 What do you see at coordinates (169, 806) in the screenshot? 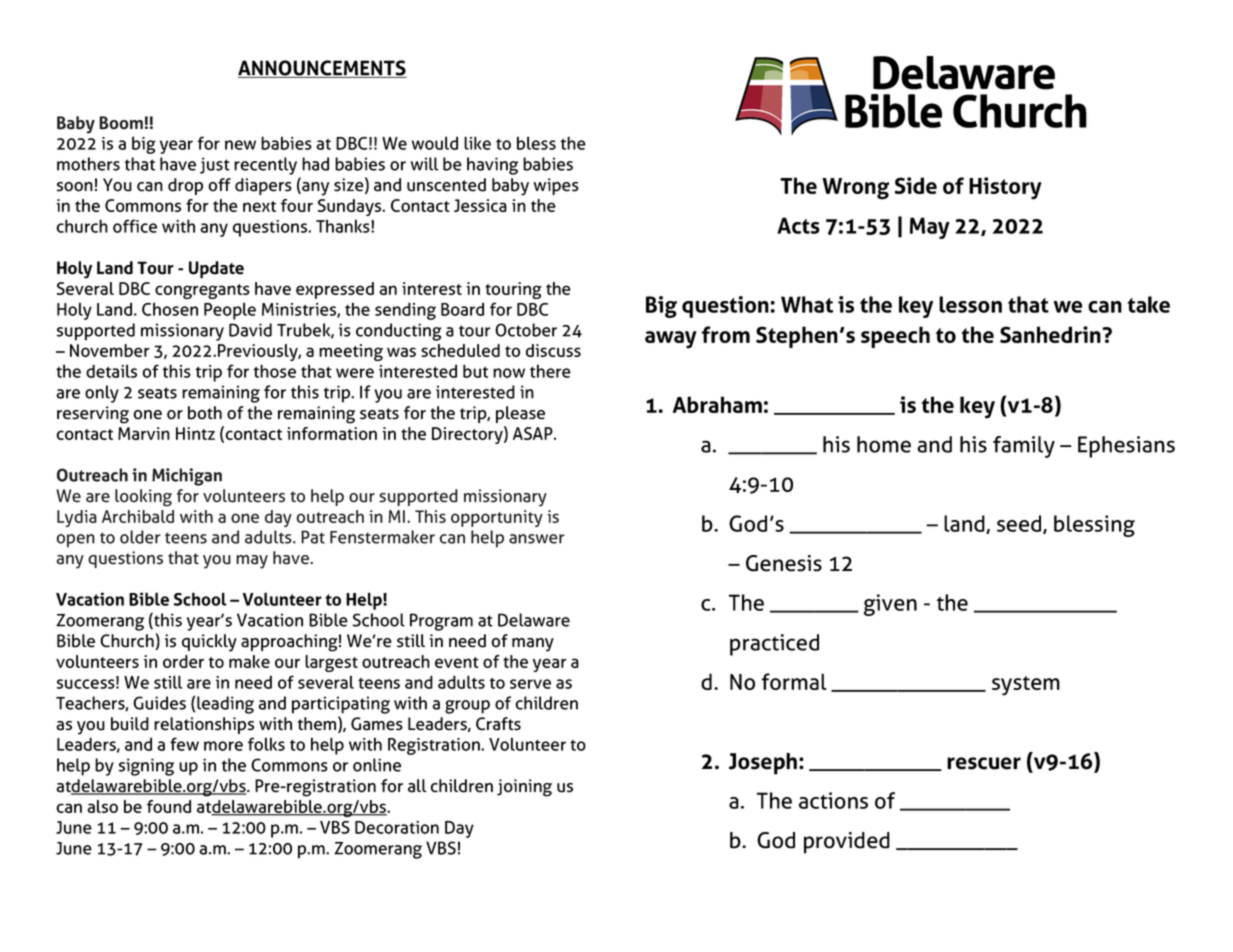
I see `found` at bounding box center [169, 806].
